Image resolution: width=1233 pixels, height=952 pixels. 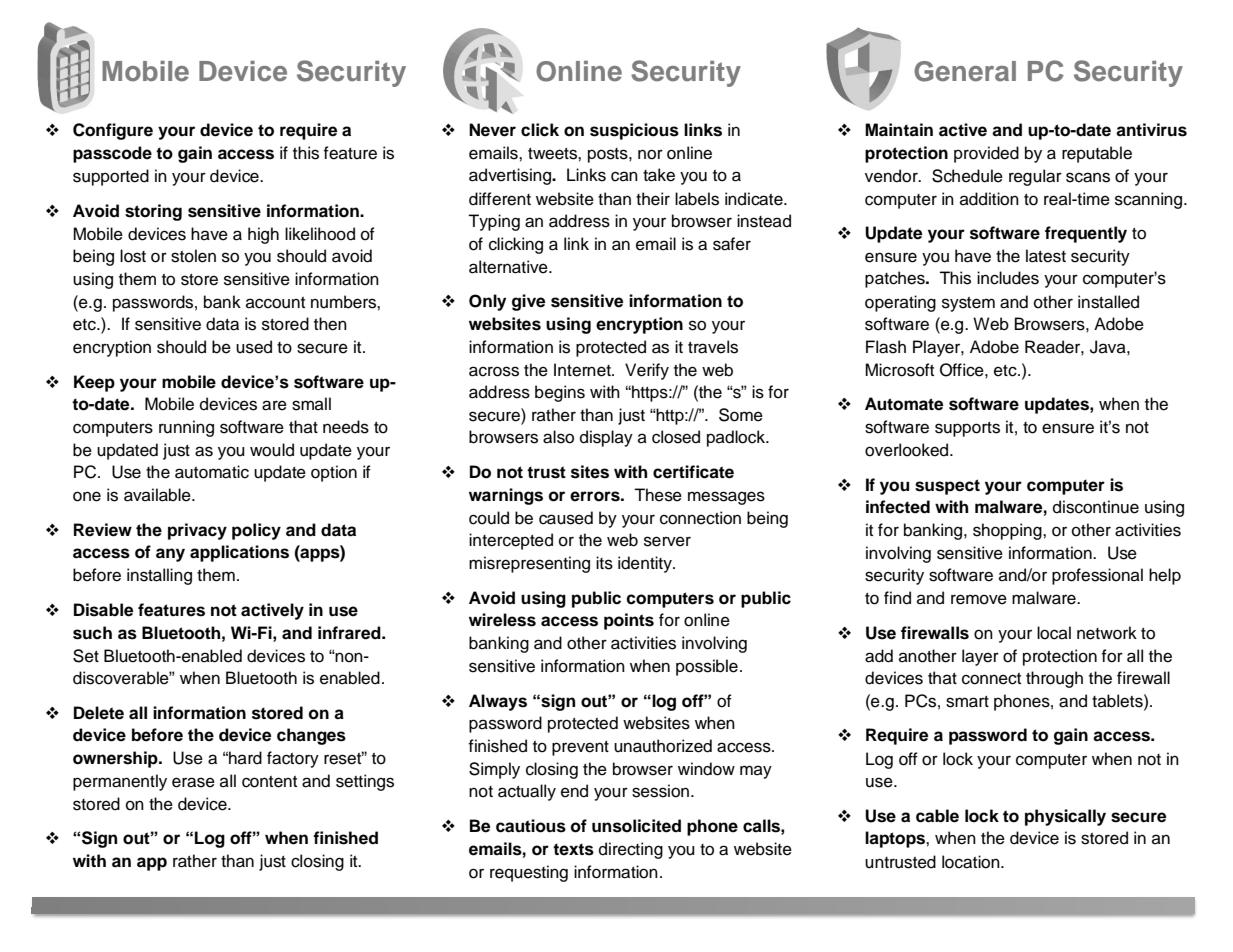 I want to click on suspect, so click(x=947, y=487).
